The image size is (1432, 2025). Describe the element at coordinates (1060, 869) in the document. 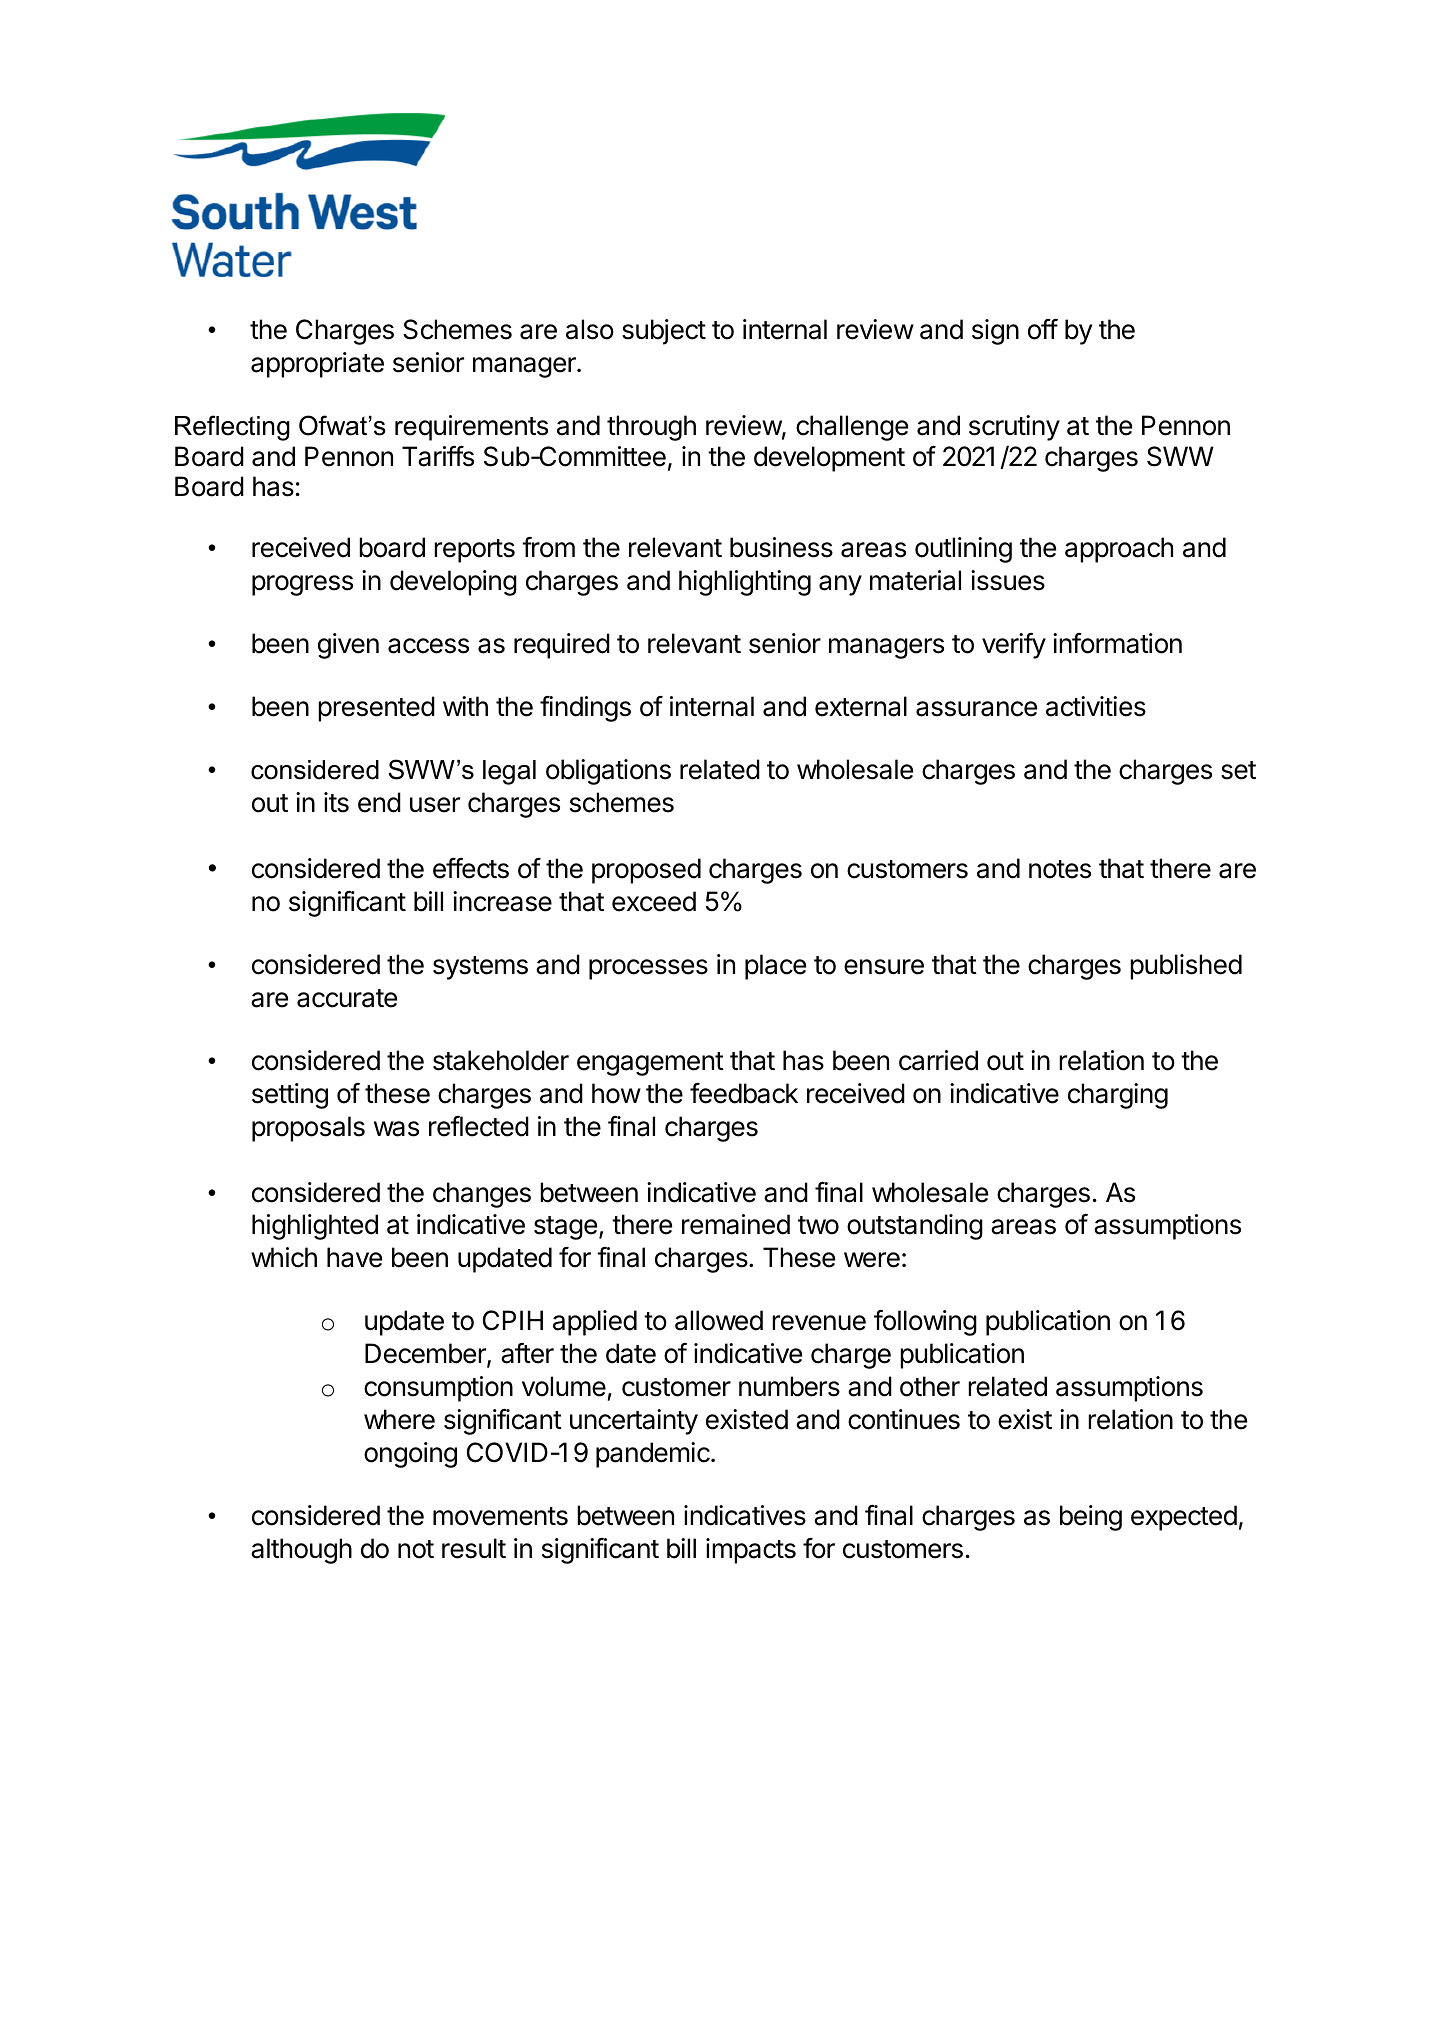

I see `notes` at that location.
